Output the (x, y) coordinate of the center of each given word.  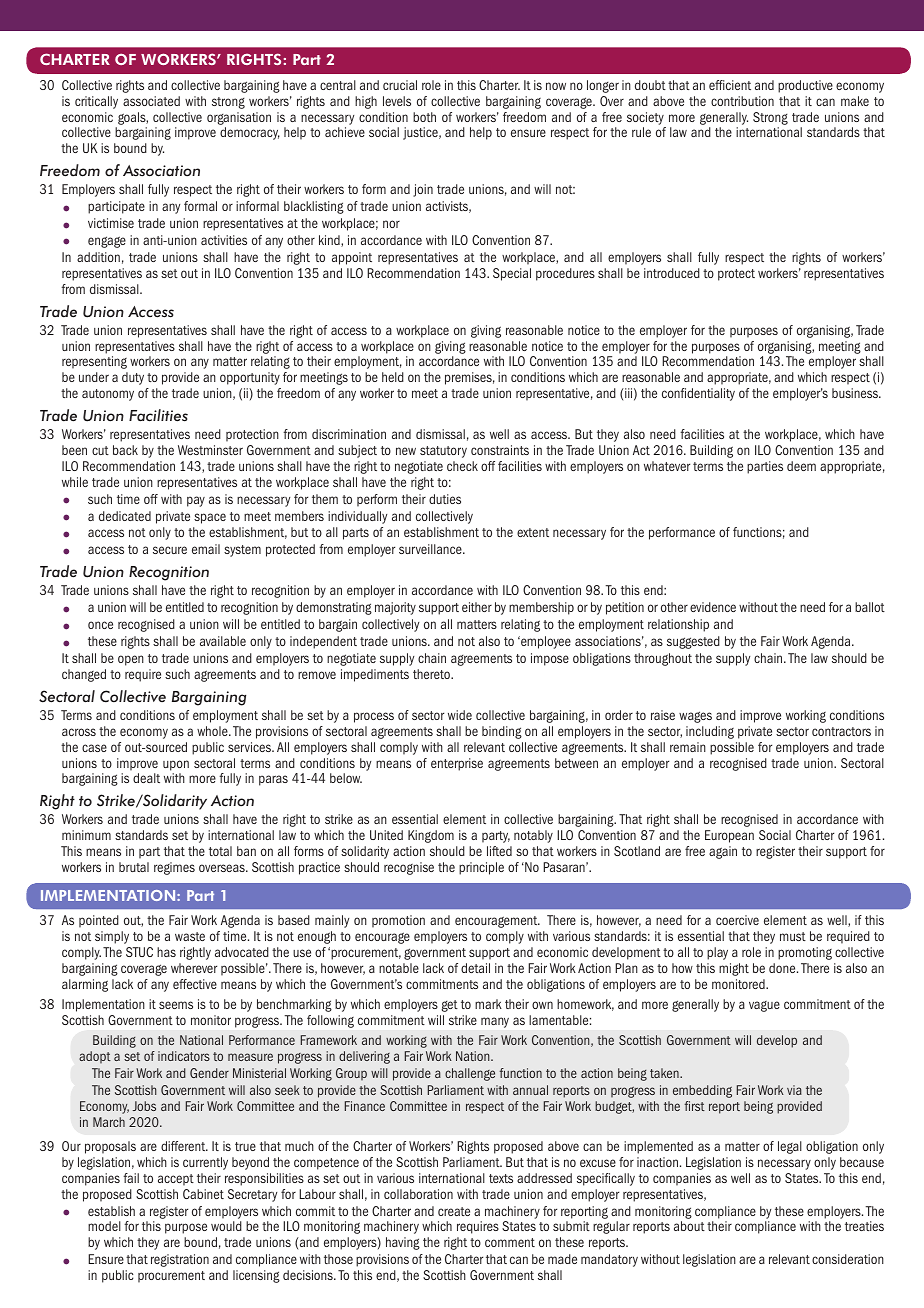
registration (180, 1260)
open (131, 660)
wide (460, 715)
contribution (742, 101)
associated (151, 101)
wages (695, 717)
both (424, 117)
